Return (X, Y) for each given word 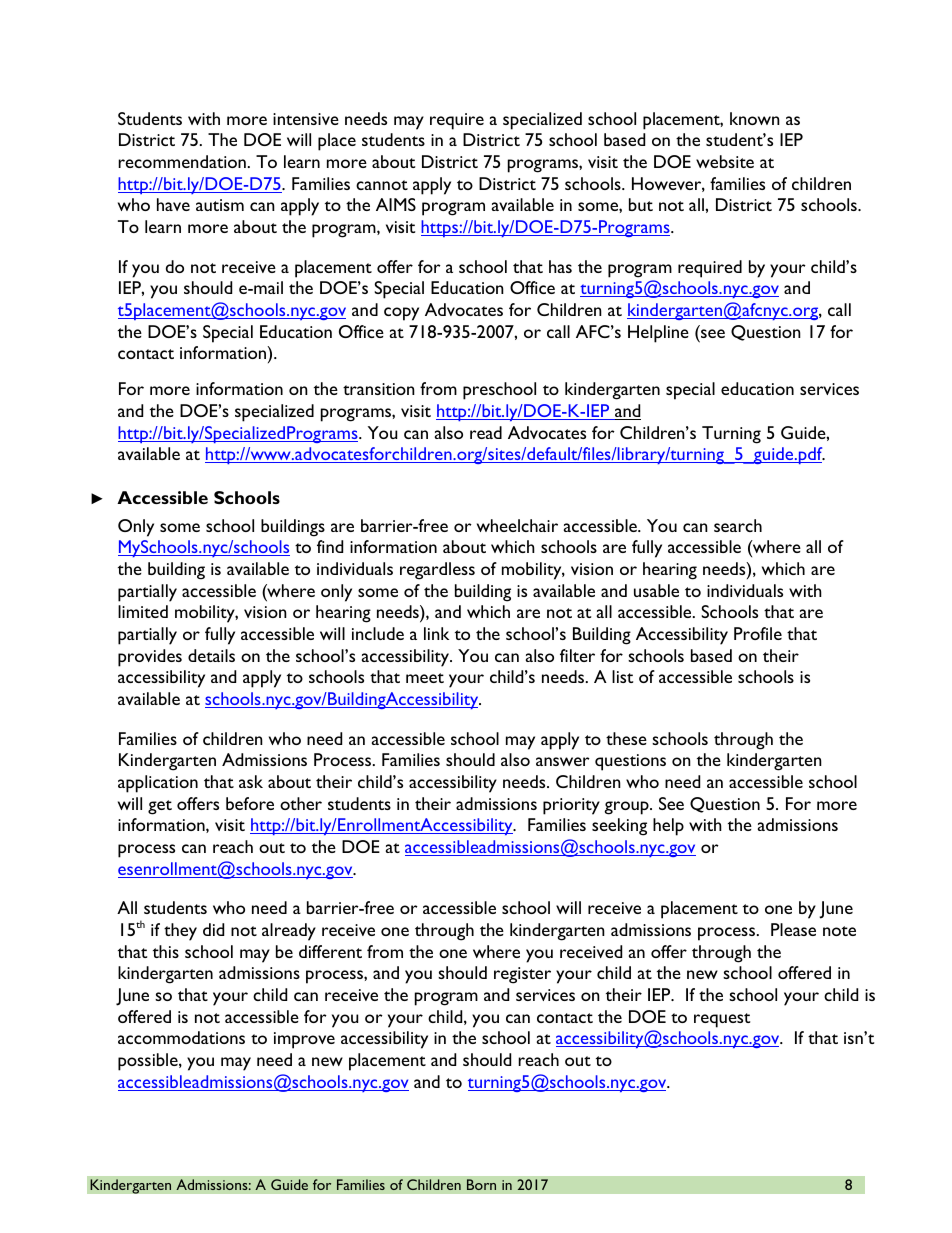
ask (251, 781)
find (330, 546)
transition (379, 389)
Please (793, 929)
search (738, 525)
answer (563, 761)
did (213, 929)
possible (149, 1062)
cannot (382, 185)
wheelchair (517, 525)
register (522, 975)
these (626, 738)
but (641, 204)
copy (401, 314)
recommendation (182, 161)
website (725, 161)
